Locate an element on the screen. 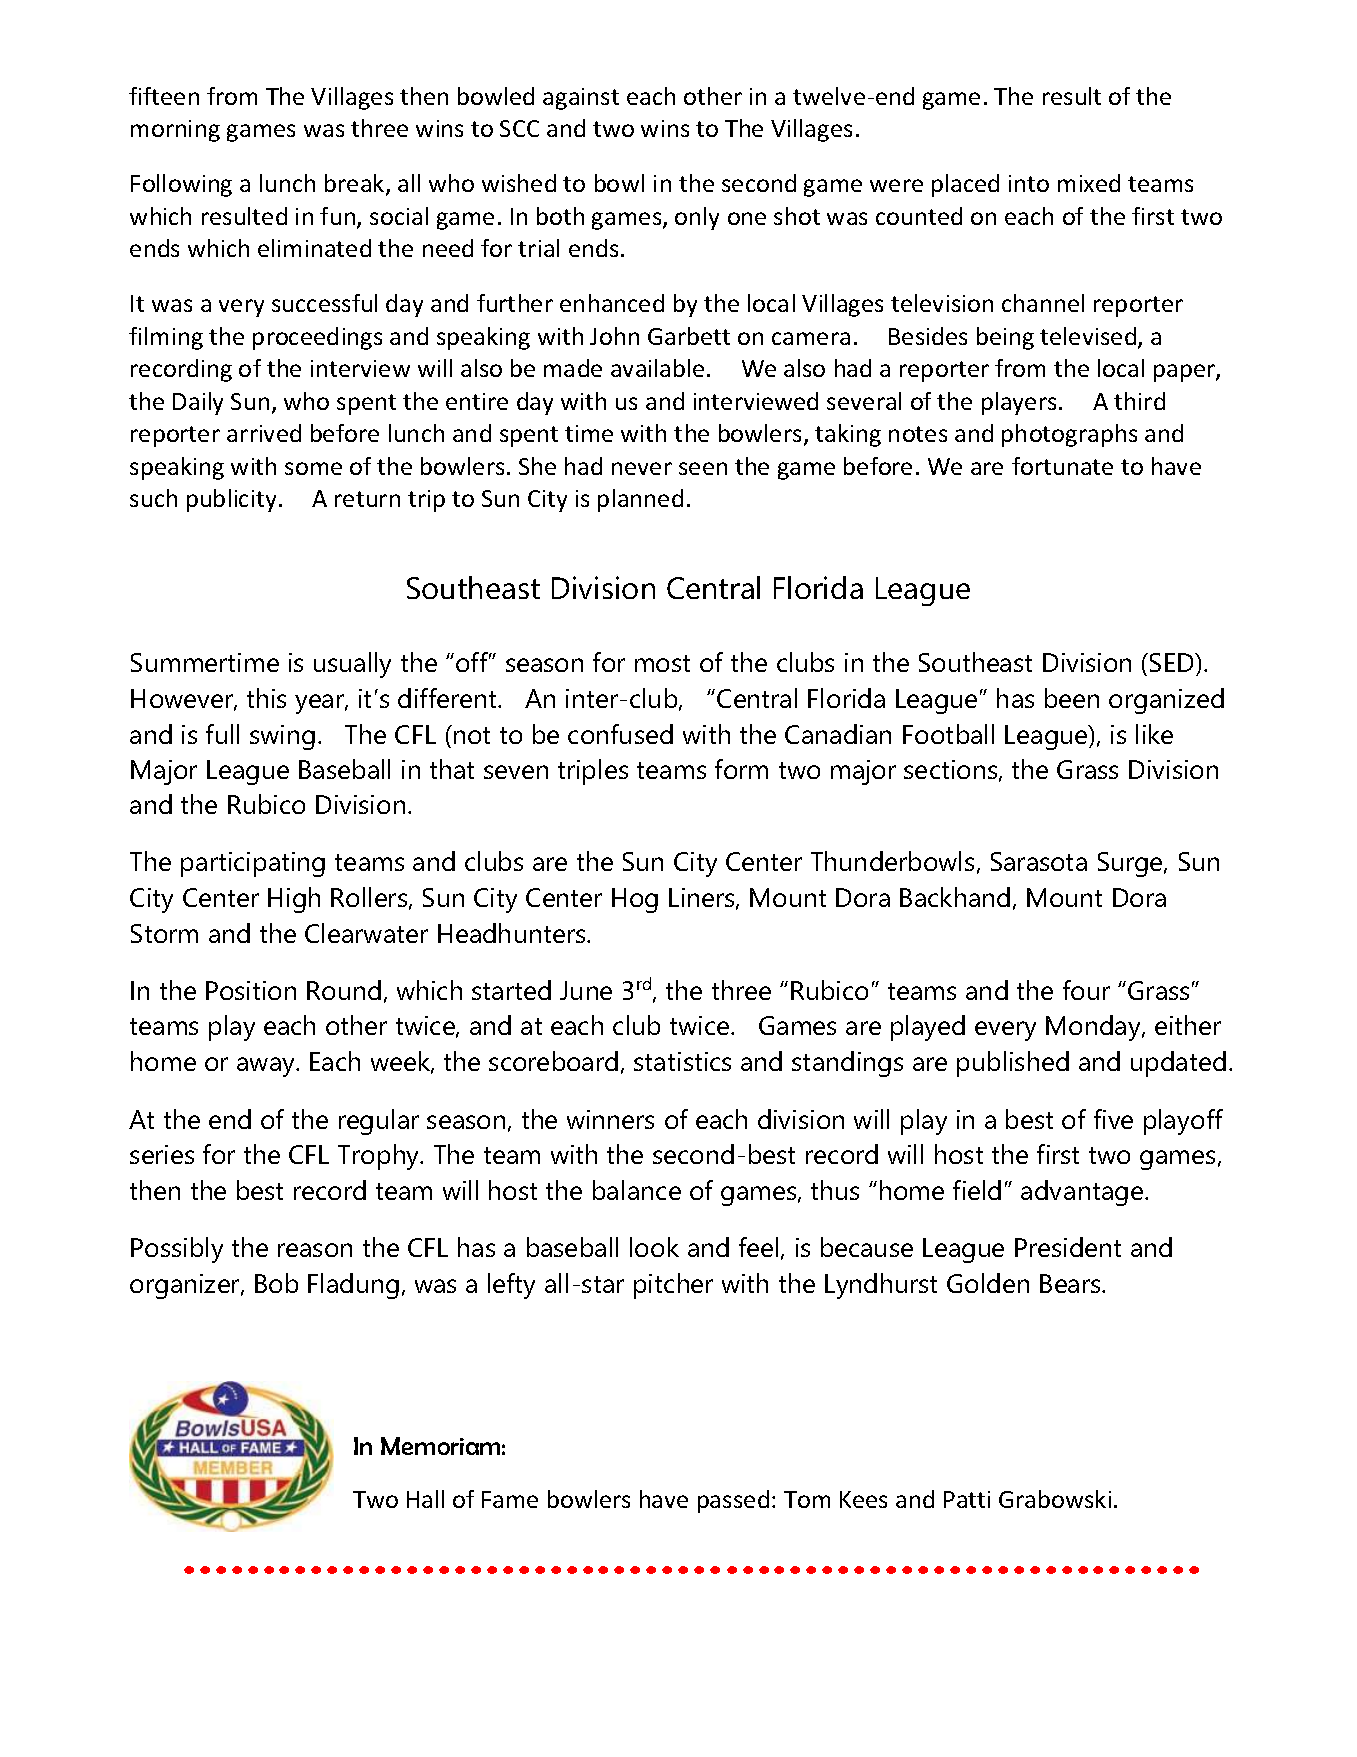 This screenshot has width=1357, height=1757. advantage is located at coordinates (1083, 1193).
